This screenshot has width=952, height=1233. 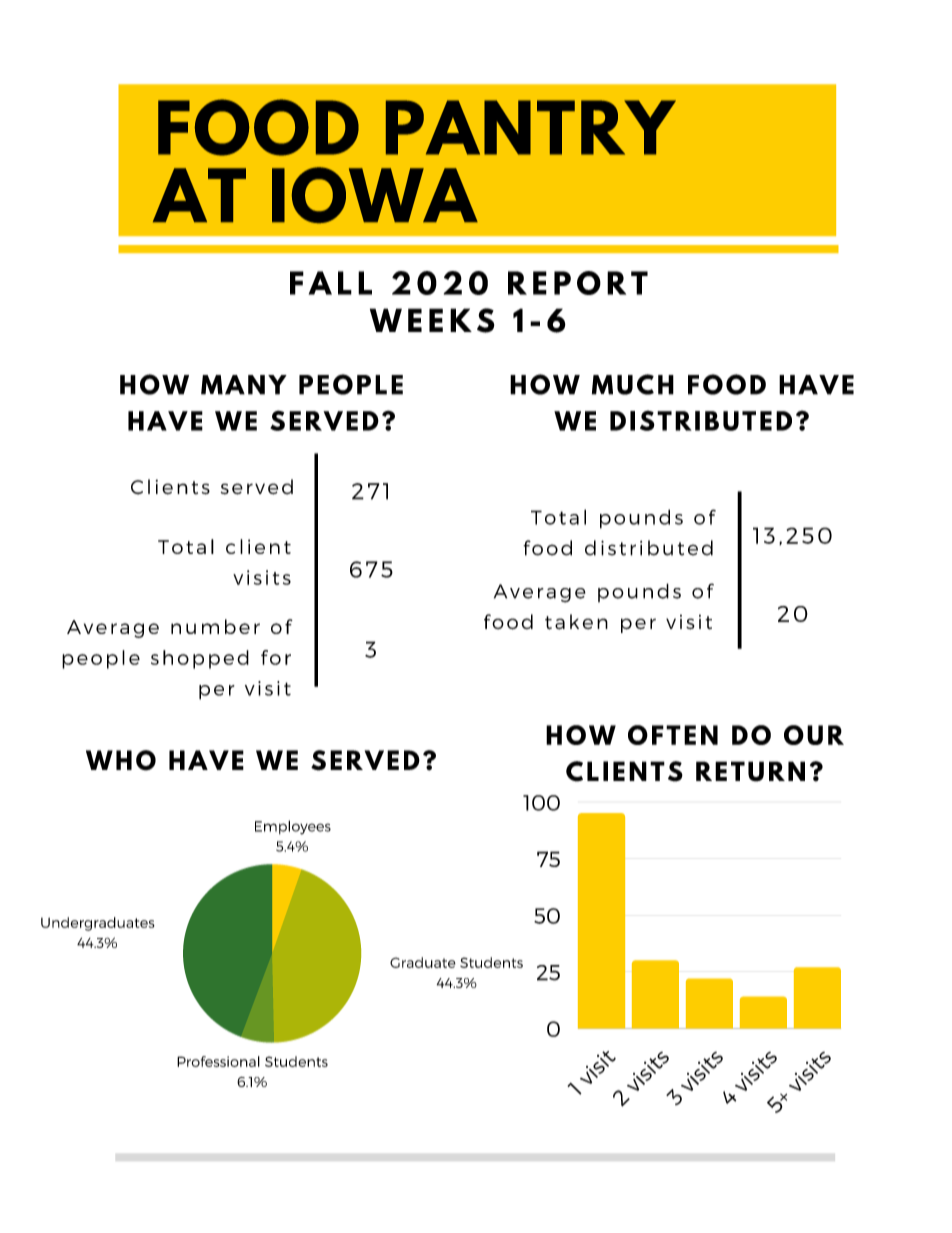 What do you see at coordinates (750, 771) in the screenshot?
I see `RETURN` at bounding box center [750, 771].
